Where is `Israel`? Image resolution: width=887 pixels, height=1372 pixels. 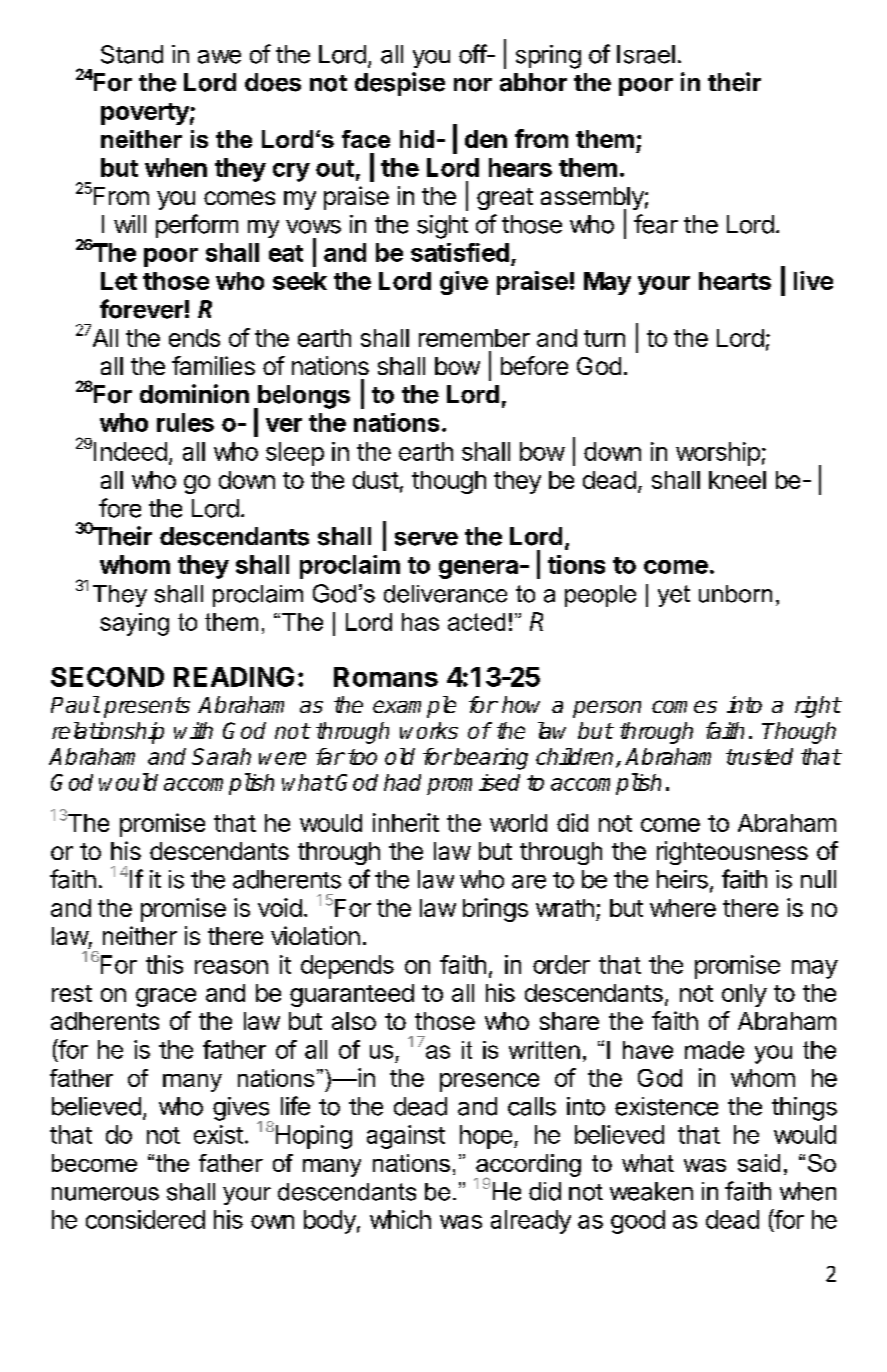 Israel is located at coordinates (646, 54).
